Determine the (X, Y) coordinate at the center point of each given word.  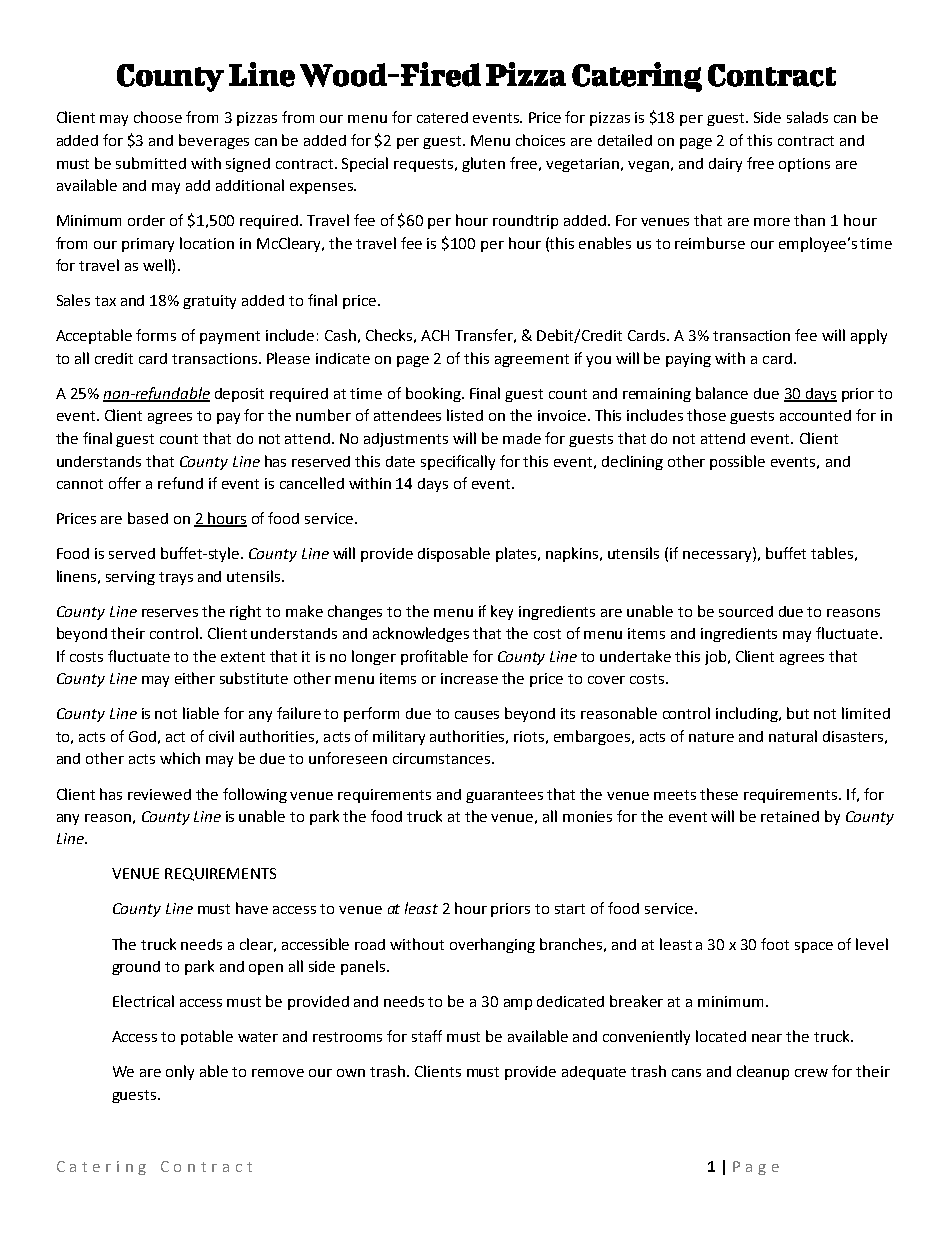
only (180, 1072)
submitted (151, 163)
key (502, 612)
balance (722, 393)
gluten (483, 164)
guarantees (504, 796)
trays (176, 578)
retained (790, 816)
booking (434, 394)
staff (427, 1036)
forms (156, 335)
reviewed (159, 794)
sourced (746, 611)
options (804, 165)
